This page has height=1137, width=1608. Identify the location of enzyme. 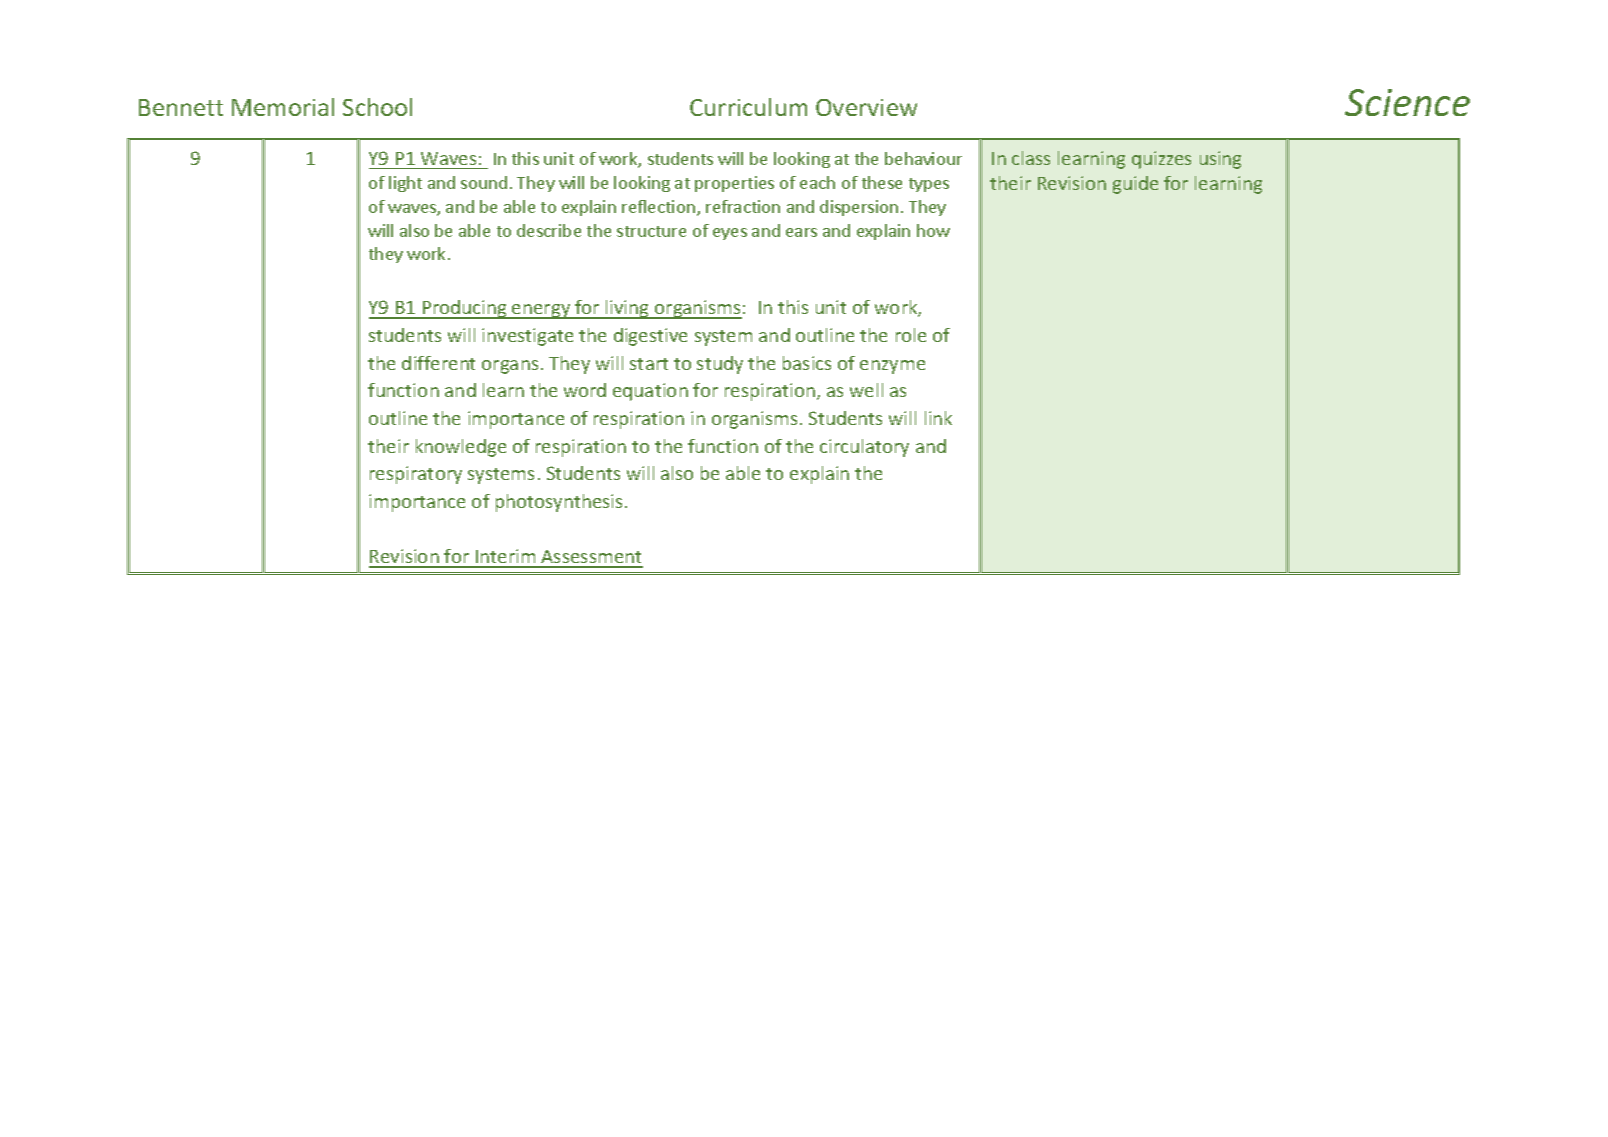
(892, 367).
